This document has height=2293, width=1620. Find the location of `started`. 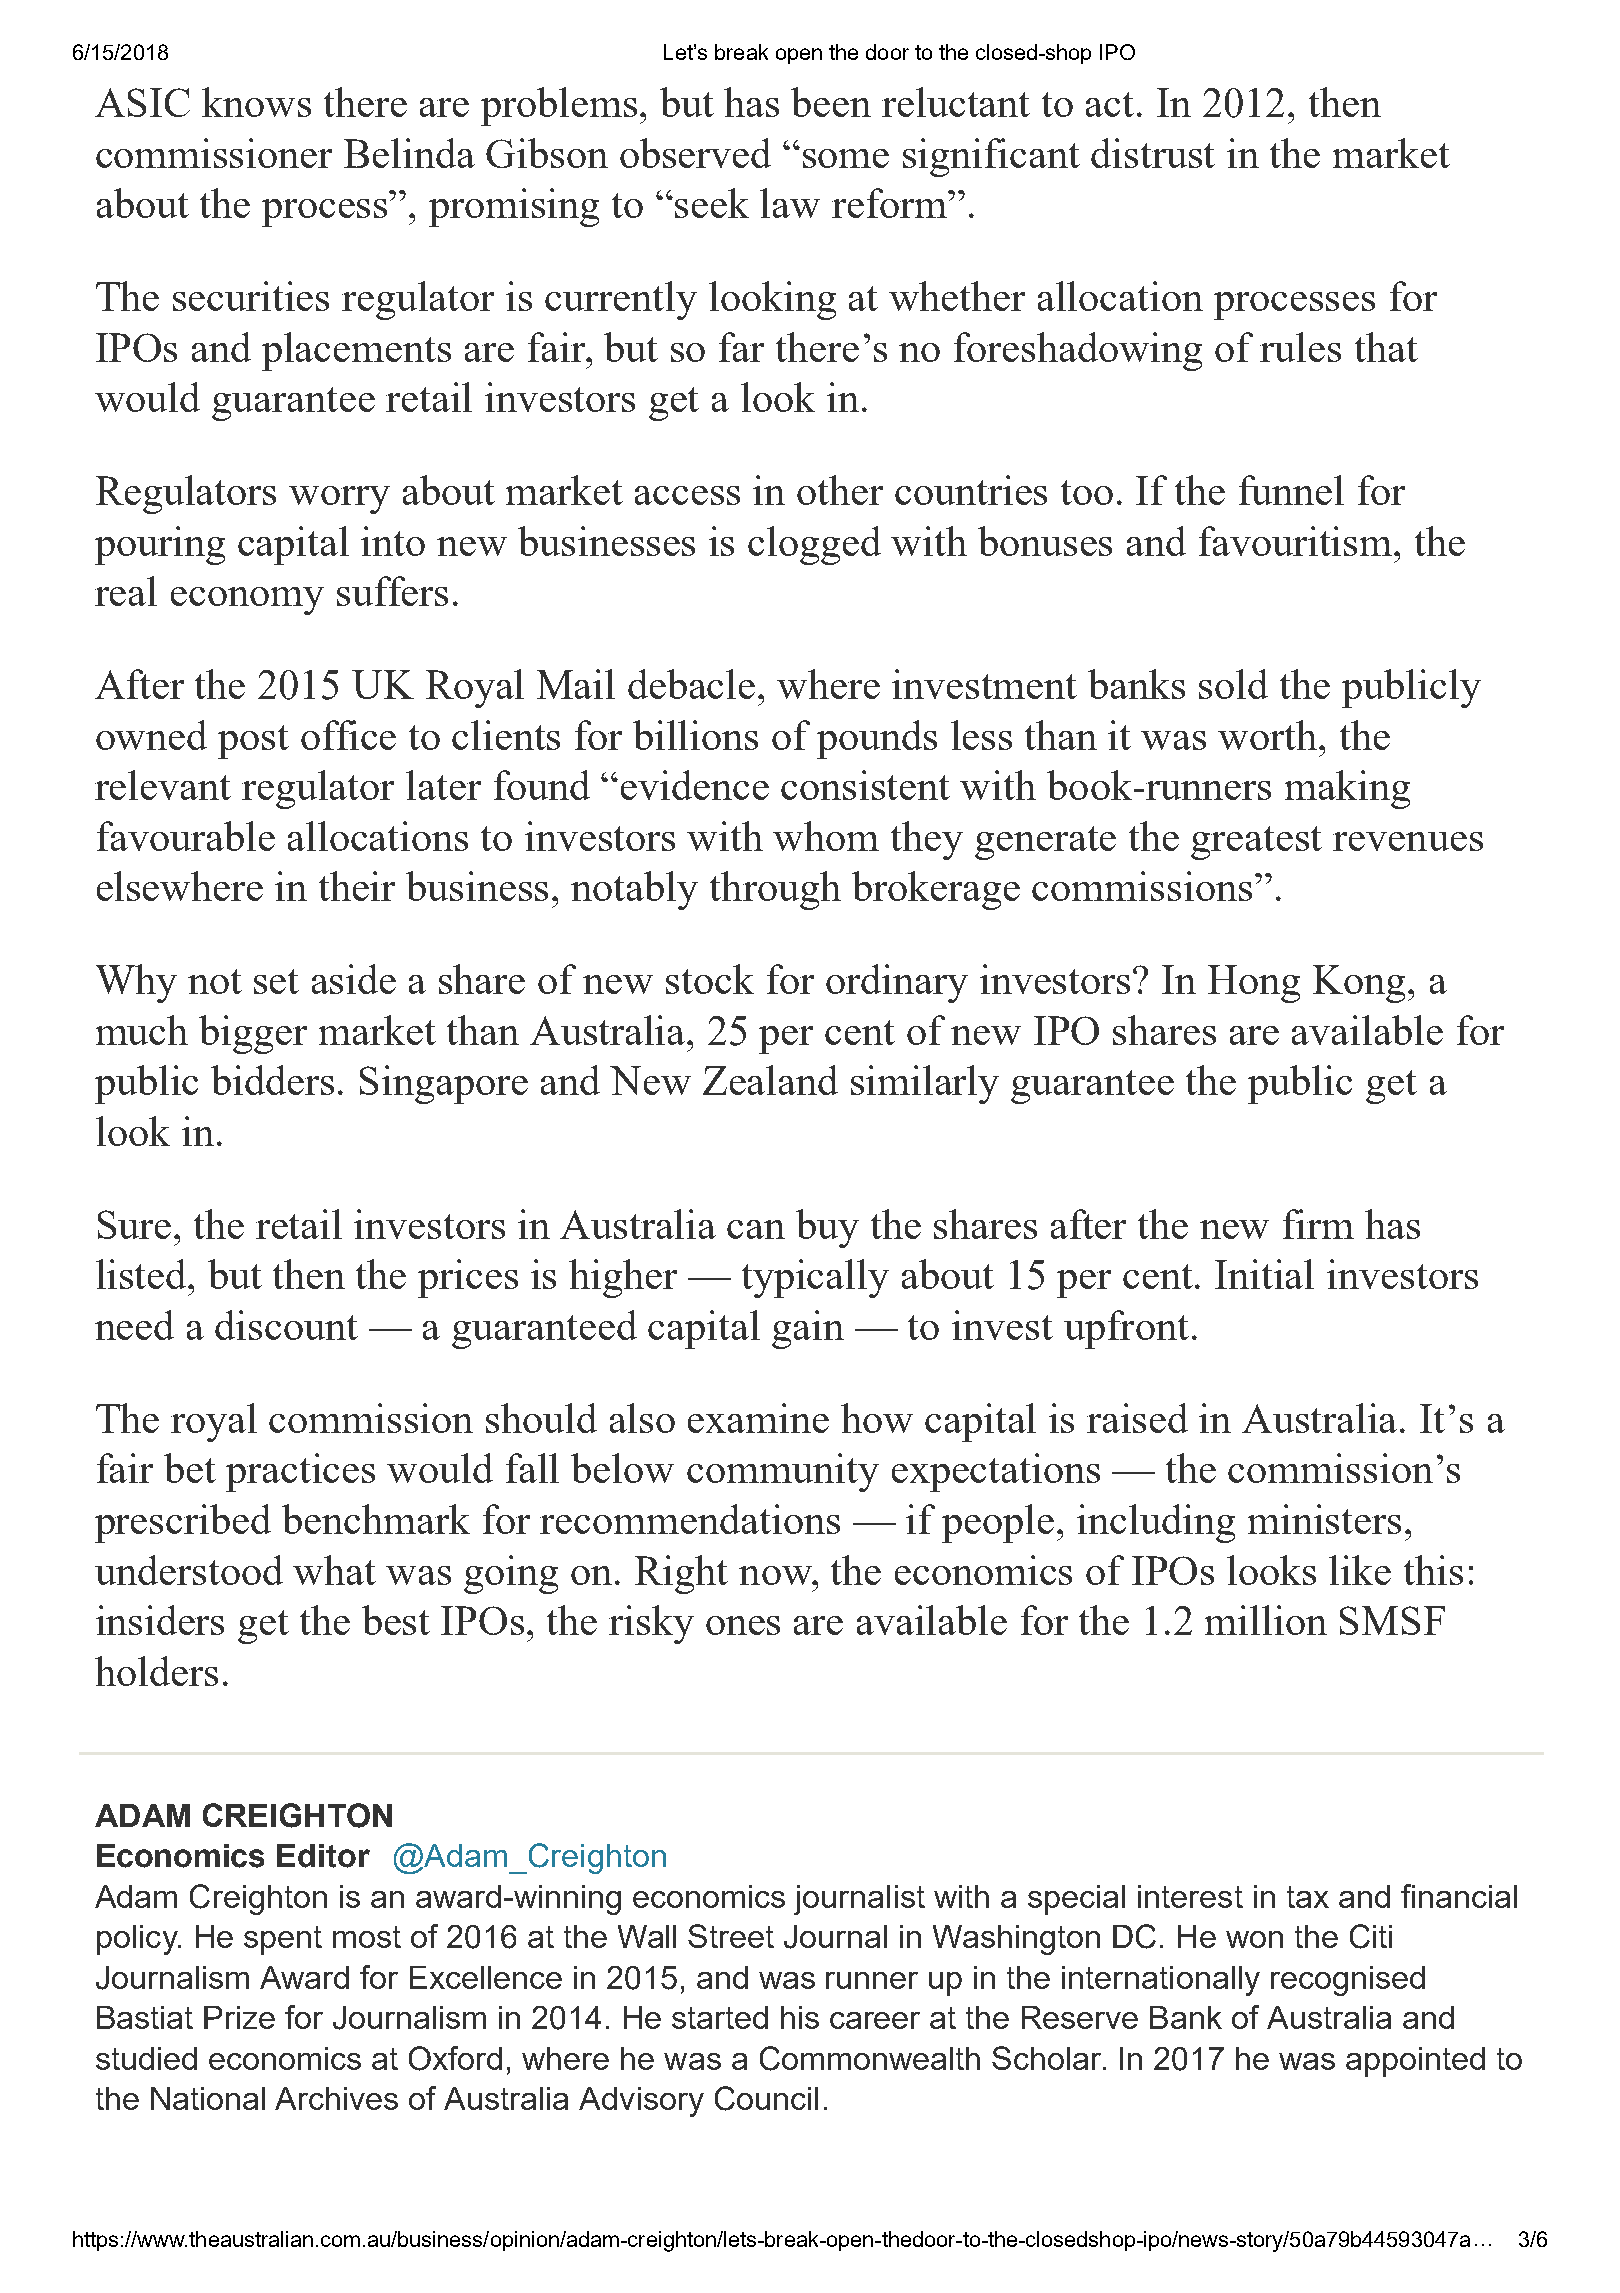

started is located at coordinates (720, 2017).
